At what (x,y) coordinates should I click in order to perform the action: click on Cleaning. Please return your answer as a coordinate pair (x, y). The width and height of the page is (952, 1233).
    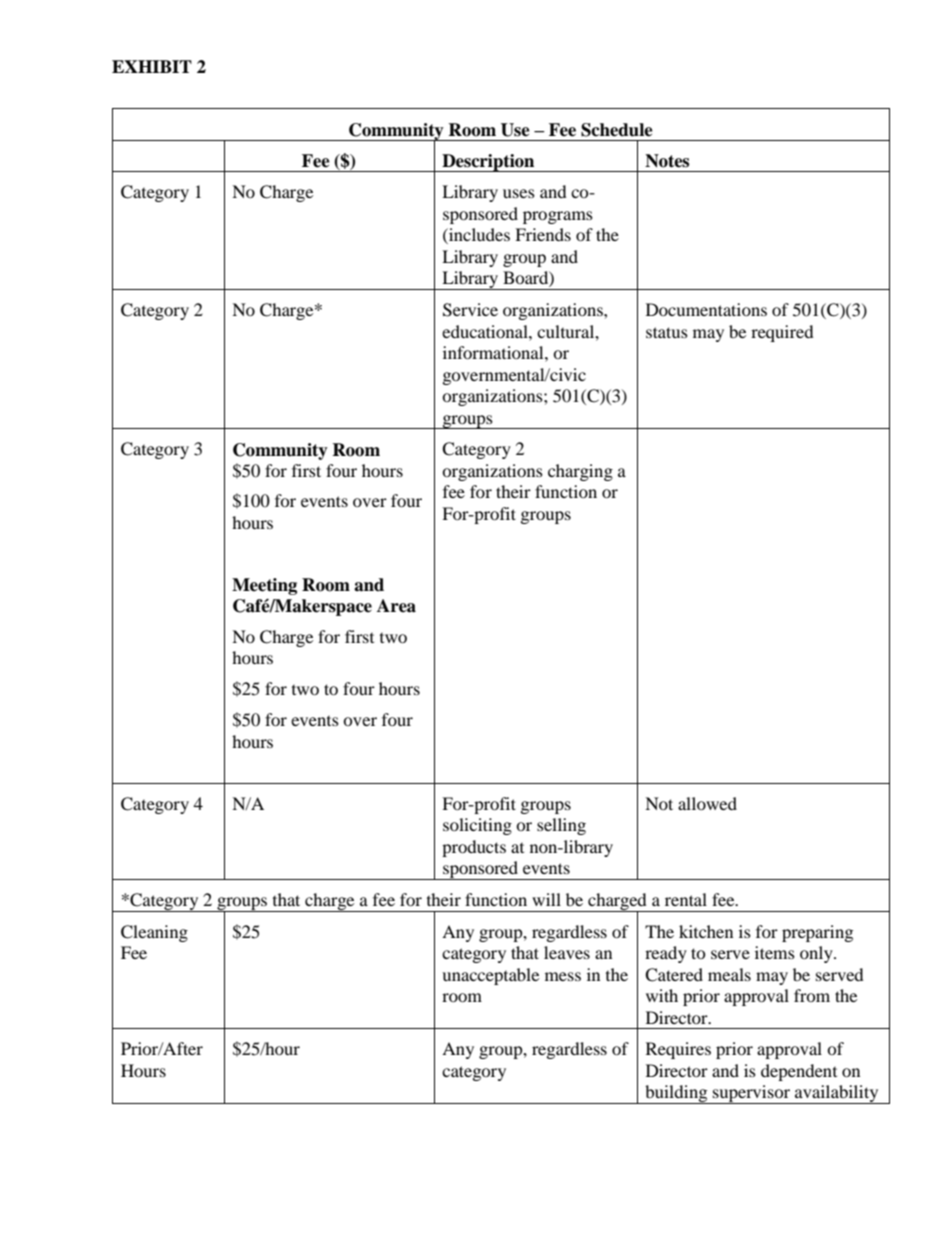
    Looking at the image, I should click on (154, 933).
